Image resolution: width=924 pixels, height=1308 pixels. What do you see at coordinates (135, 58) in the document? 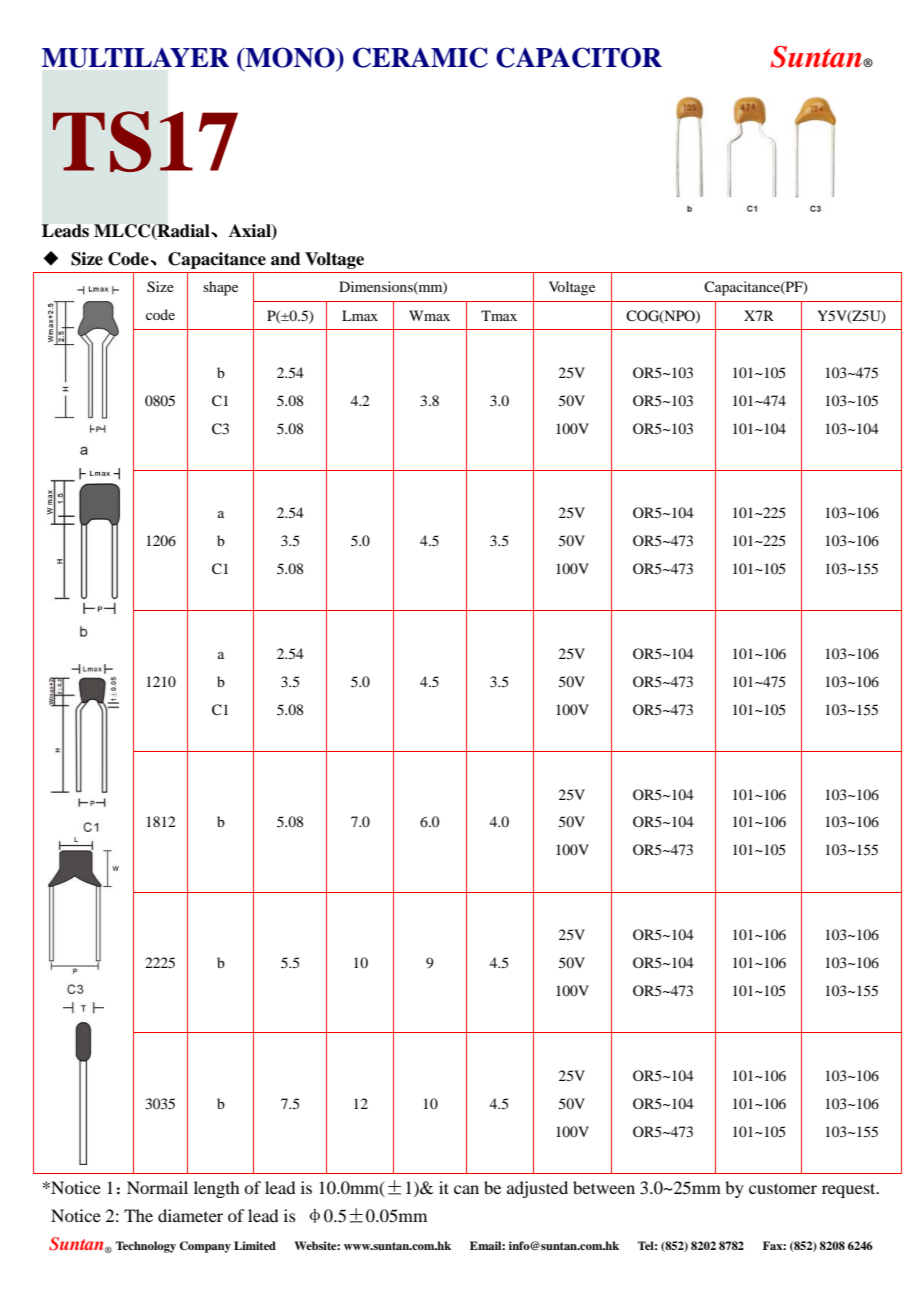
I see `MULTILAYER` at bounding box center [135, 58].
